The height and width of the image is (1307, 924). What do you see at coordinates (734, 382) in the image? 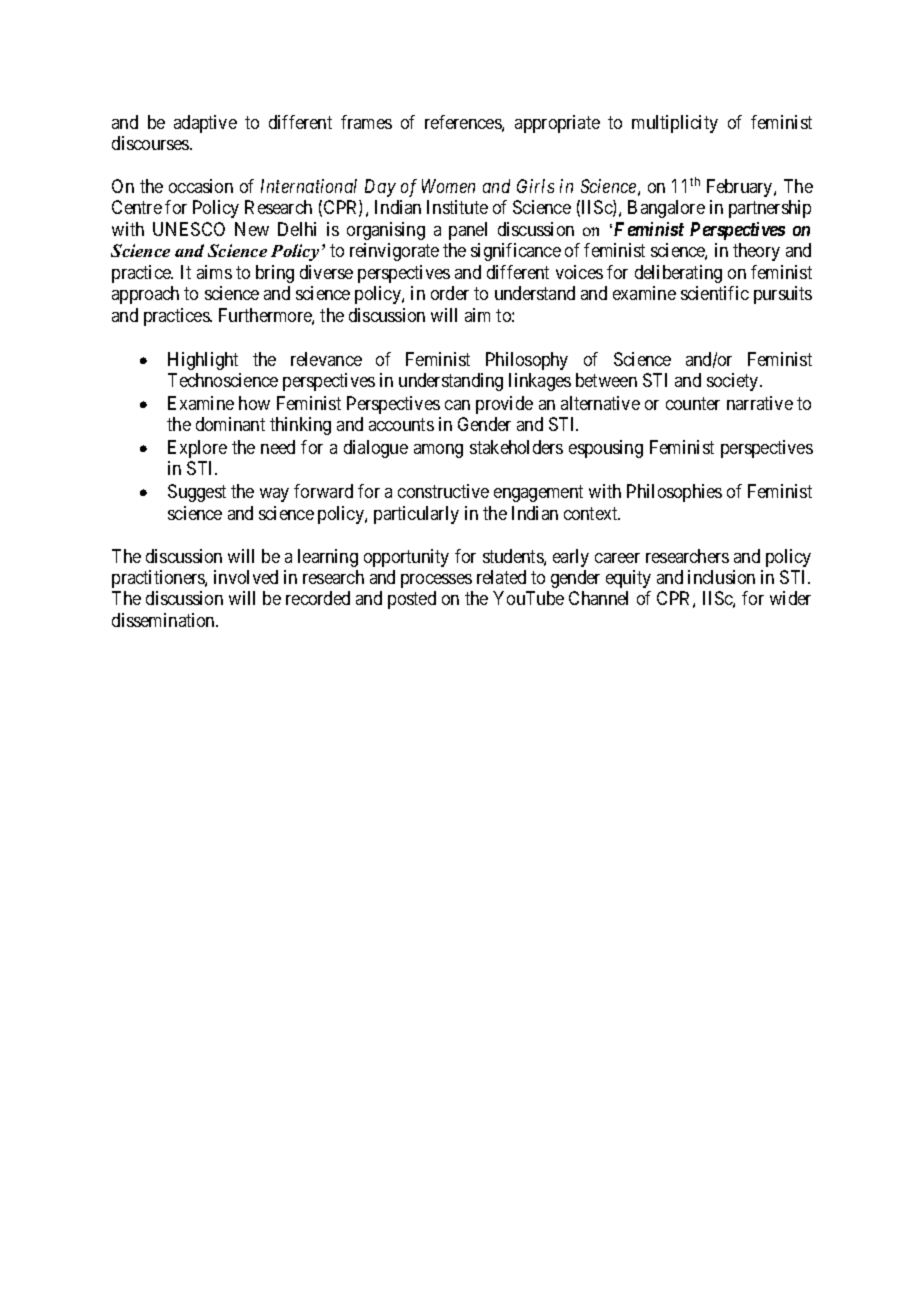
I see `society` at bounding box center [734, 382].
